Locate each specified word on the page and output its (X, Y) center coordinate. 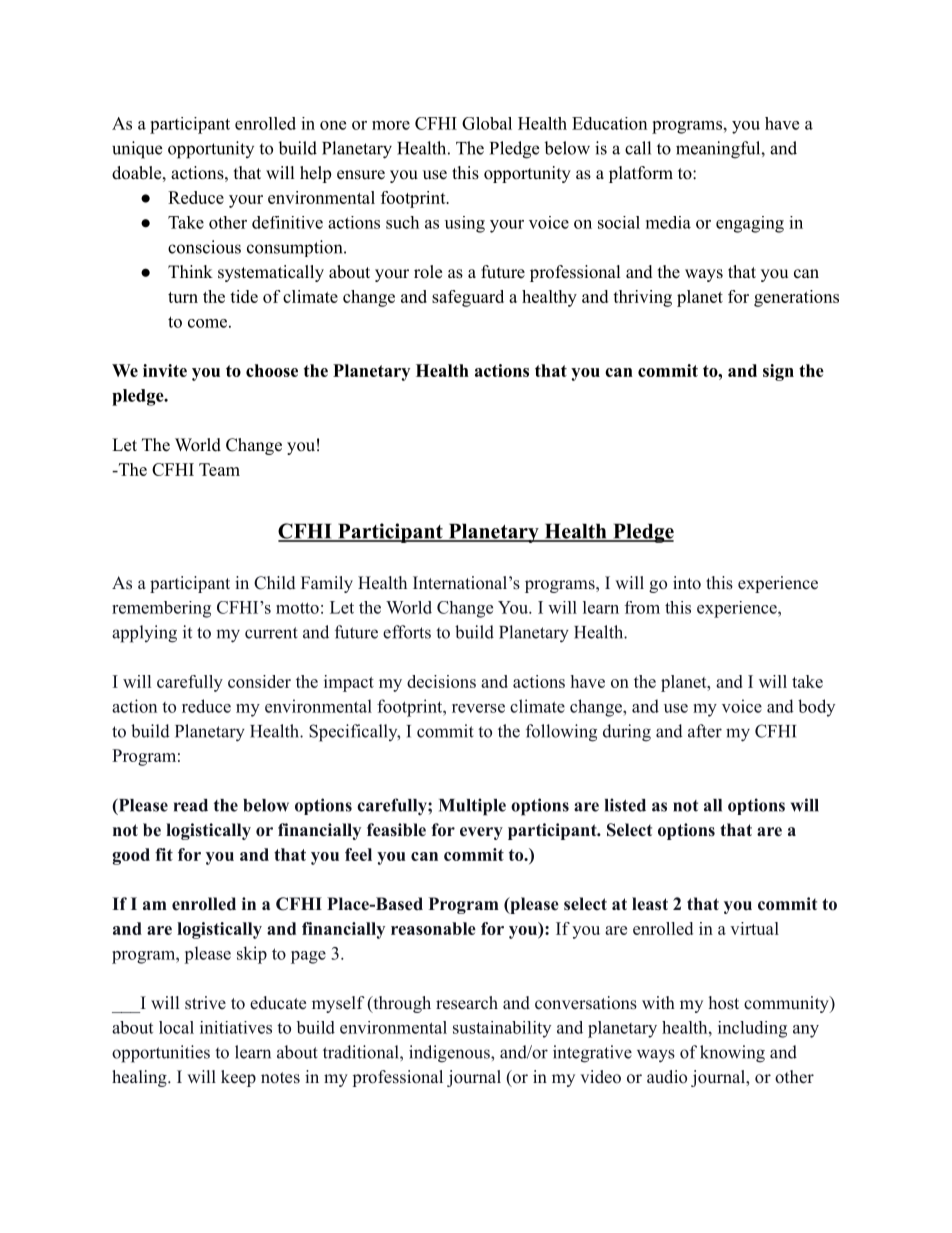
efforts (407, 632)
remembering (161, 609)
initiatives (236, 1027)
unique (137, 150)
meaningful (719, 150)
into (687, 583)
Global (487, 123)
